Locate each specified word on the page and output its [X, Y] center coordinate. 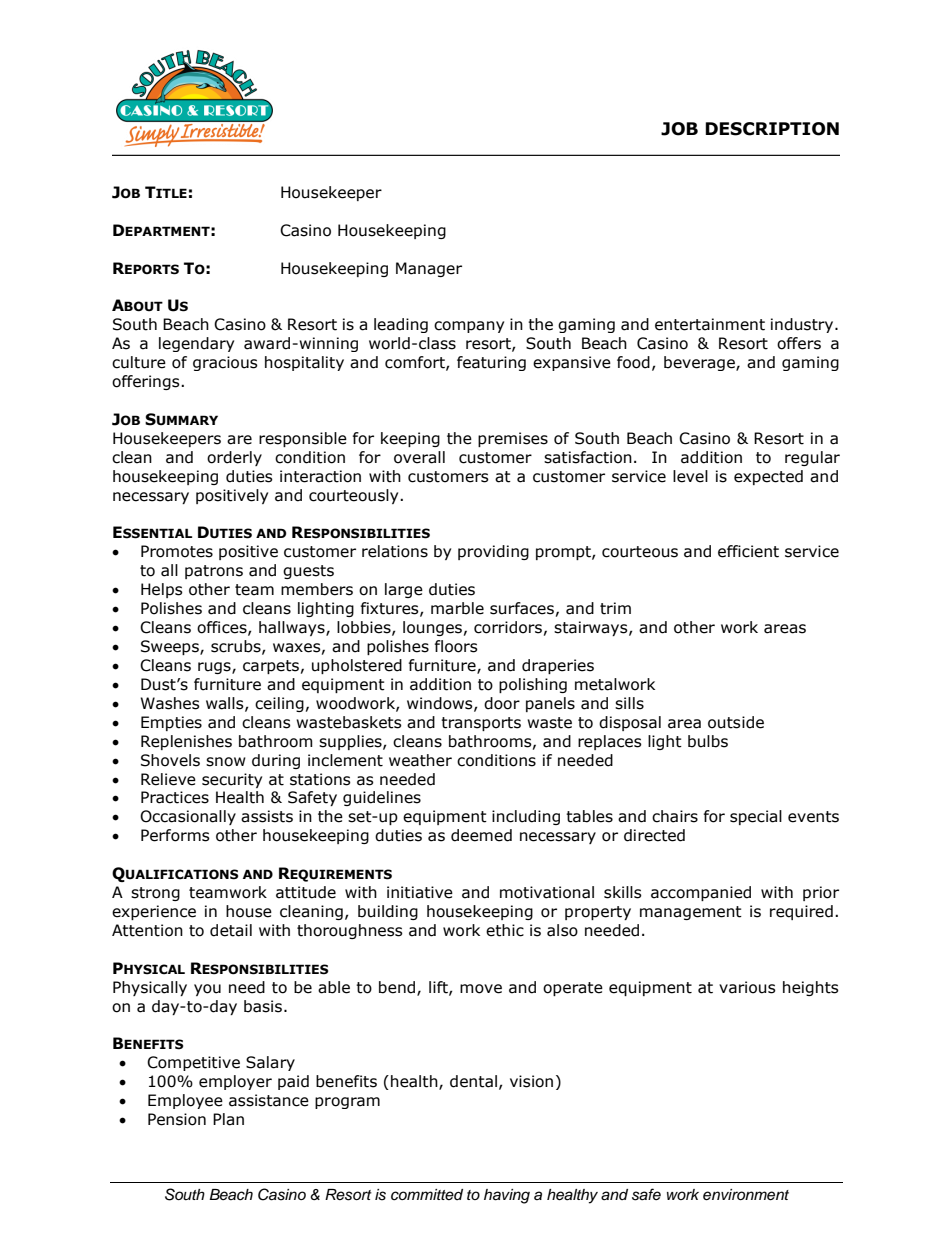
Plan [228, 1119]
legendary [196, 344]
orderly [234, 458]
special [756, 817]
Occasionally [188, 817]
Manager [429, 269]
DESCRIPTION [772, 129]
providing [493, 552]
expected [768, 477]
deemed [481, 835]
